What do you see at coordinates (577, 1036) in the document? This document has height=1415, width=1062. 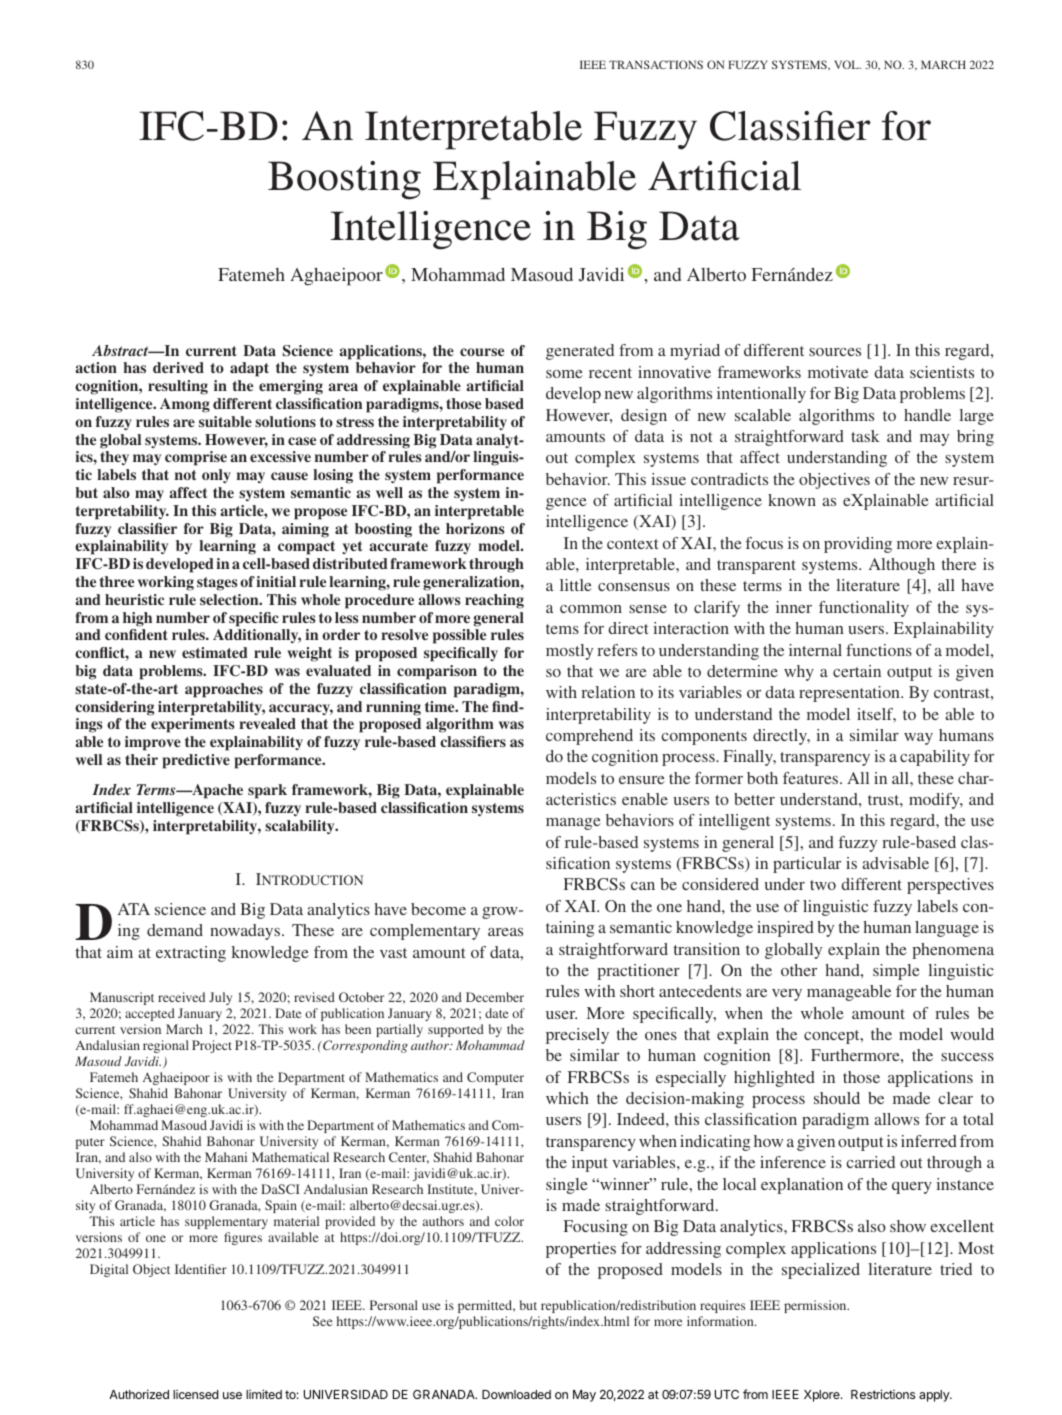 I see `precisely` at bounding box center [577, 1036].
